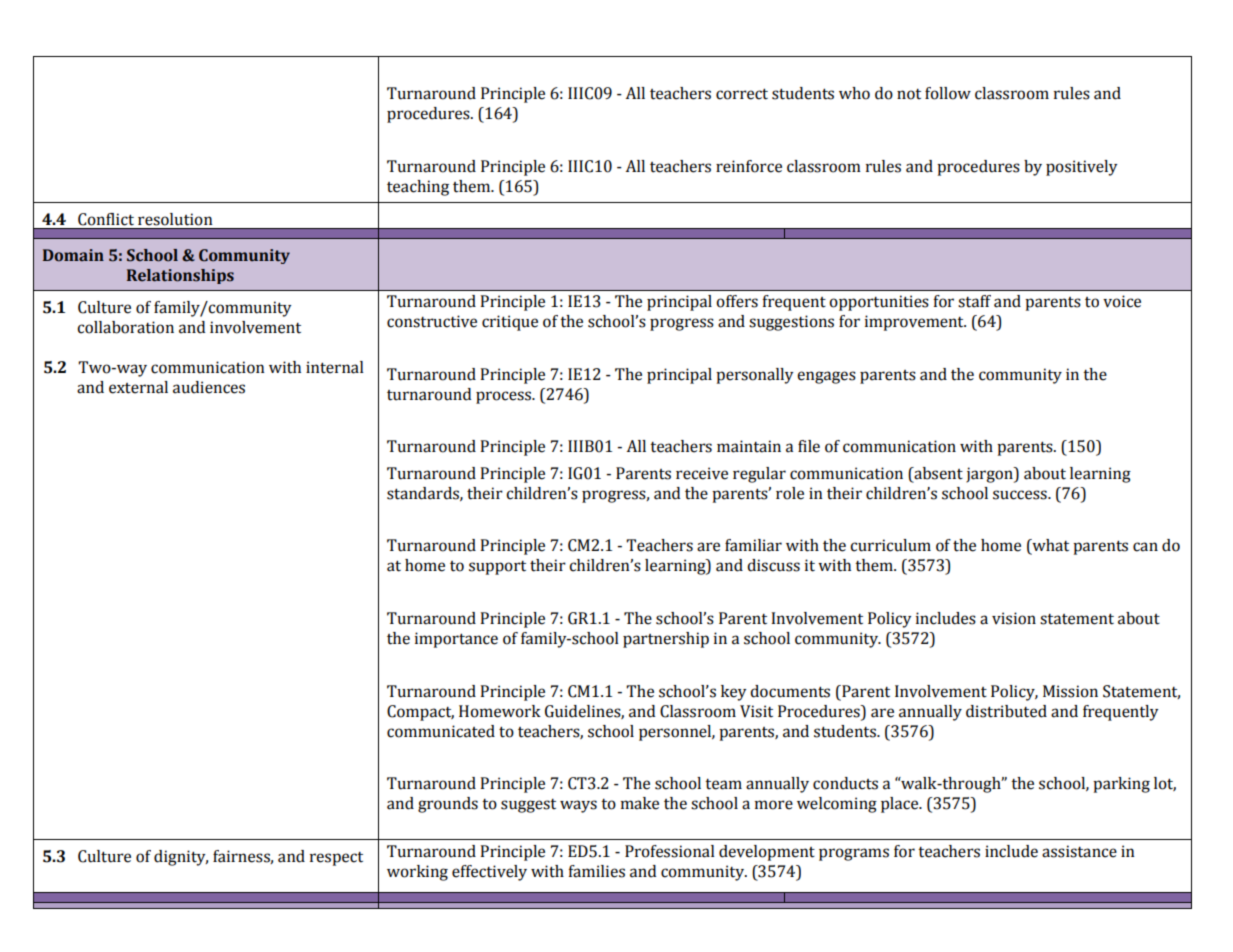 Image resolution: width=1233 pixels, height=952 pixels. Describe the element at coordinates (990, 475) in the document. I see `jargon` at that location.
